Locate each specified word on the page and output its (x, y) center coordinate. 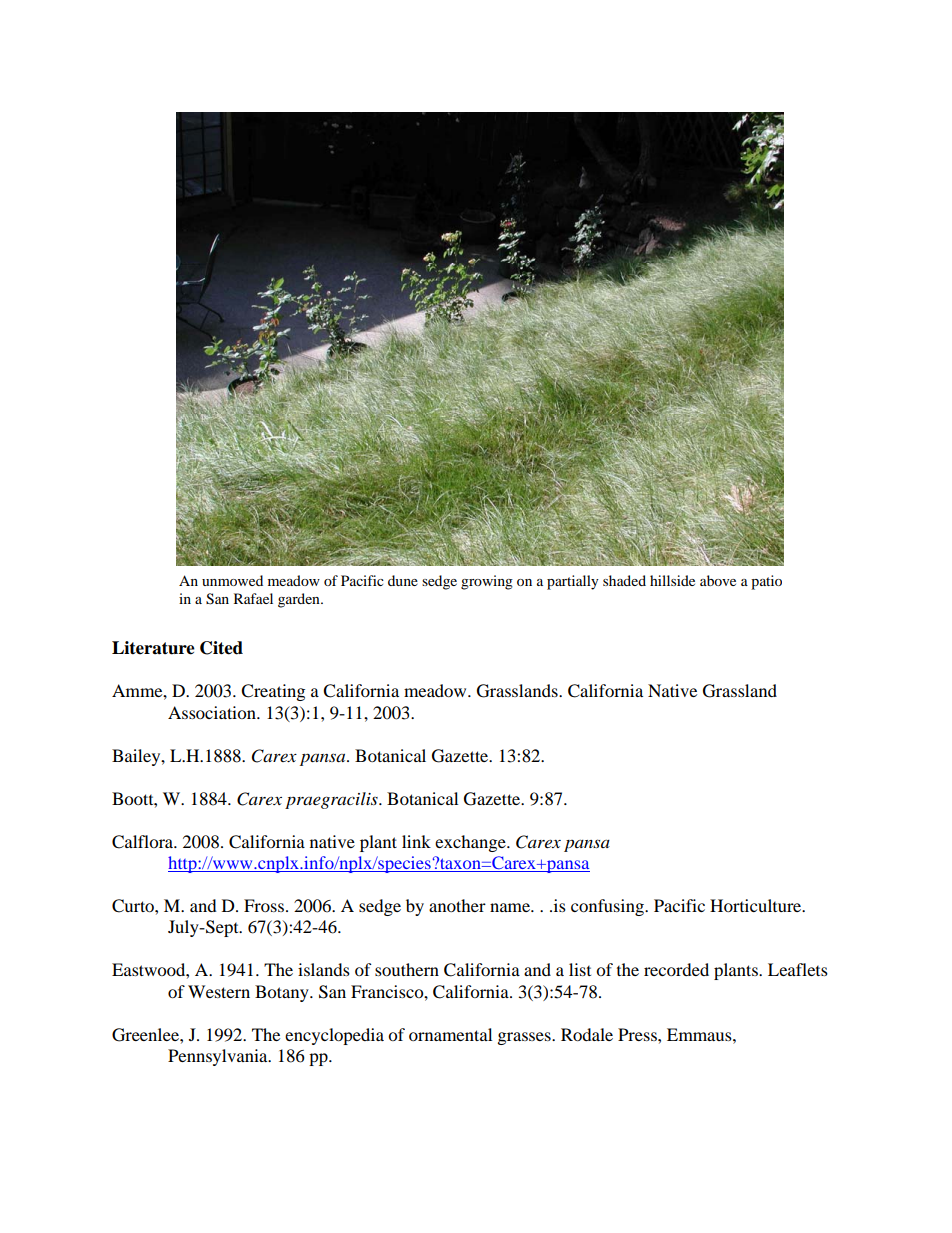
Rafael (253, 598)
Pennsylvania (219, 1057)
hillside (672, 580)
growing (487, 582)
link (416, 841)
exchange (471, 843)
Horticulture (757, 905)
